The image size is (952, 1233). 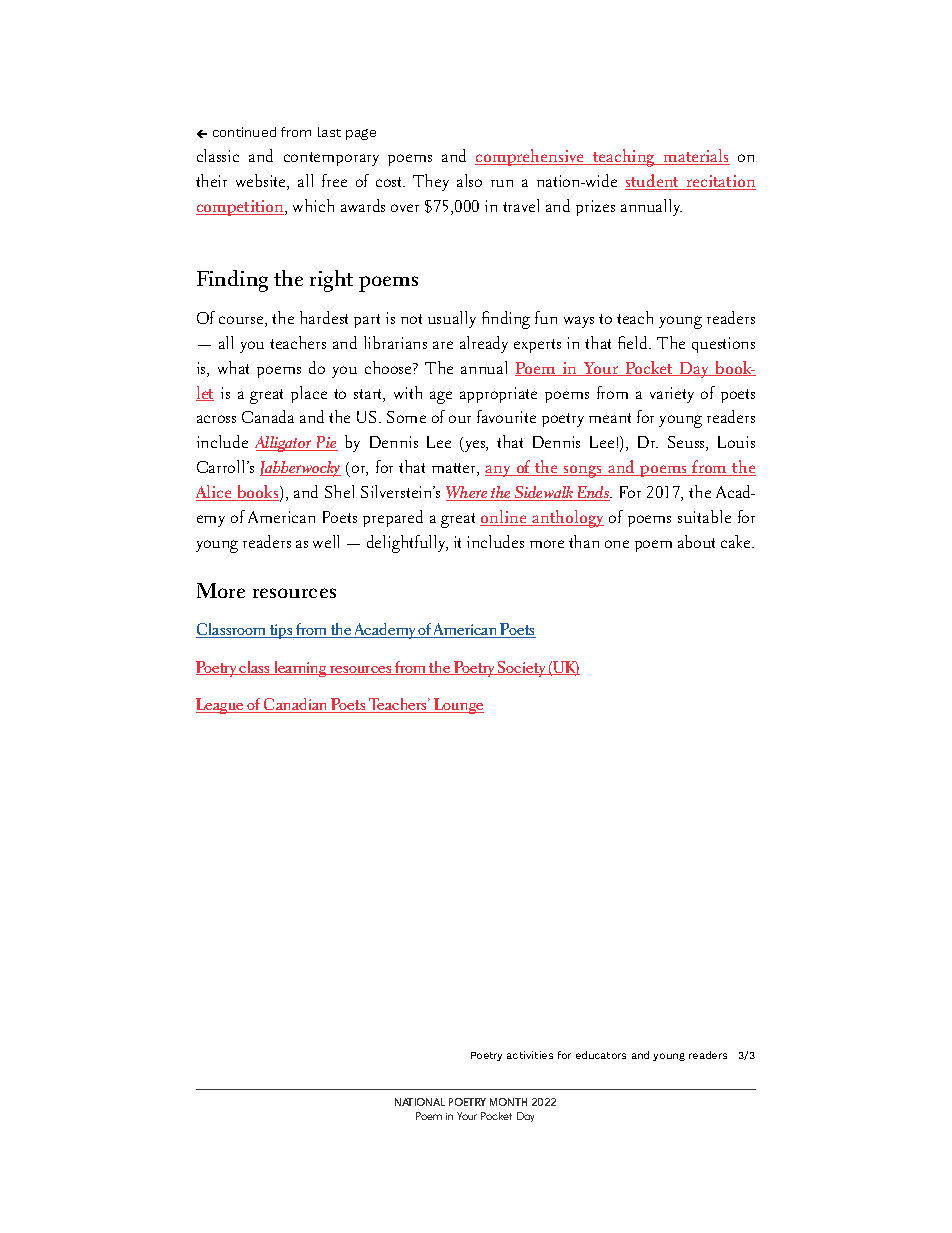 I want to click on activities, so click(x=530, y=1055).
